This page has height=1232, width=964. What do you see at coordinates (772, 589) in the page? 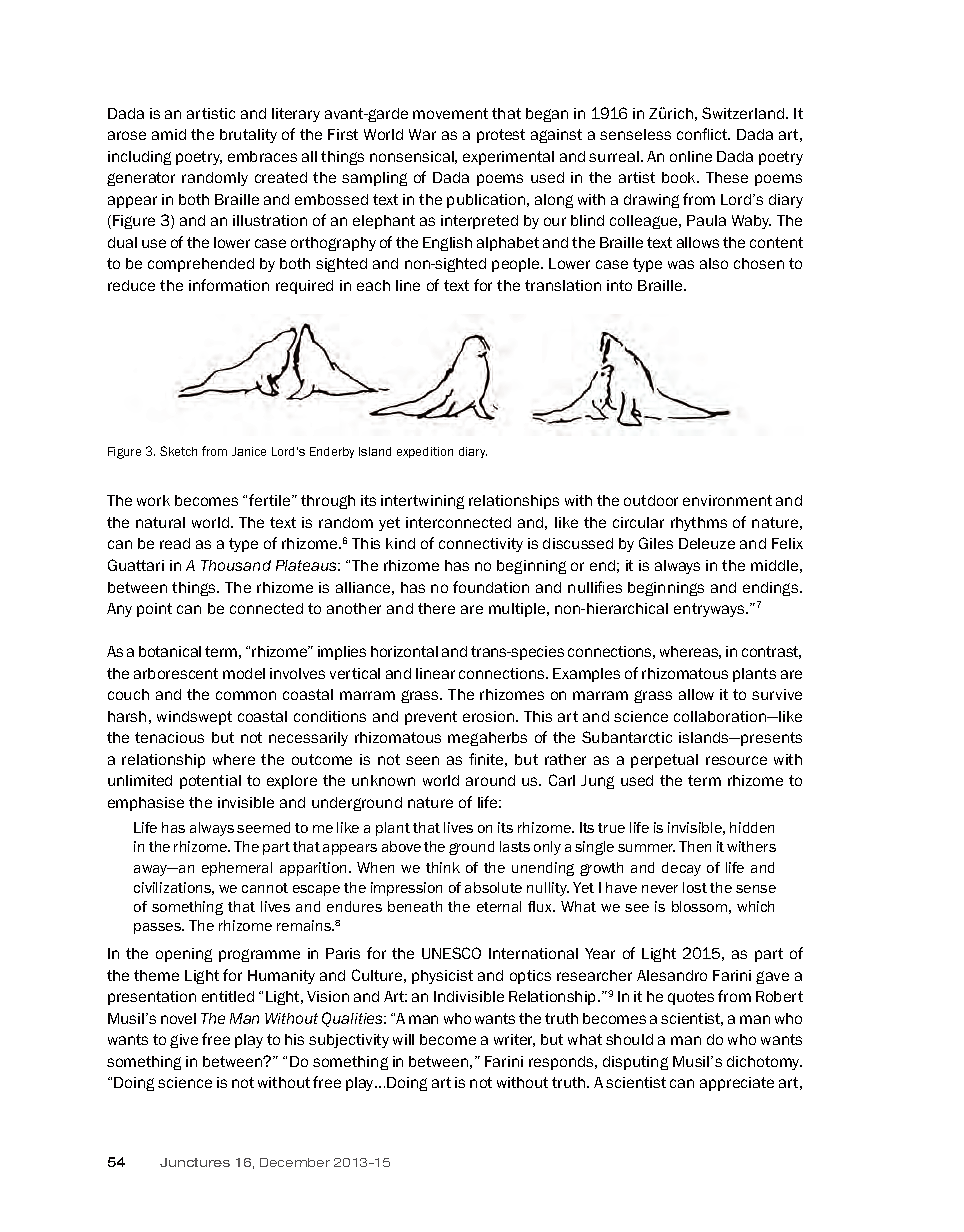
I see `endings` at bounding box center [772, 589].
